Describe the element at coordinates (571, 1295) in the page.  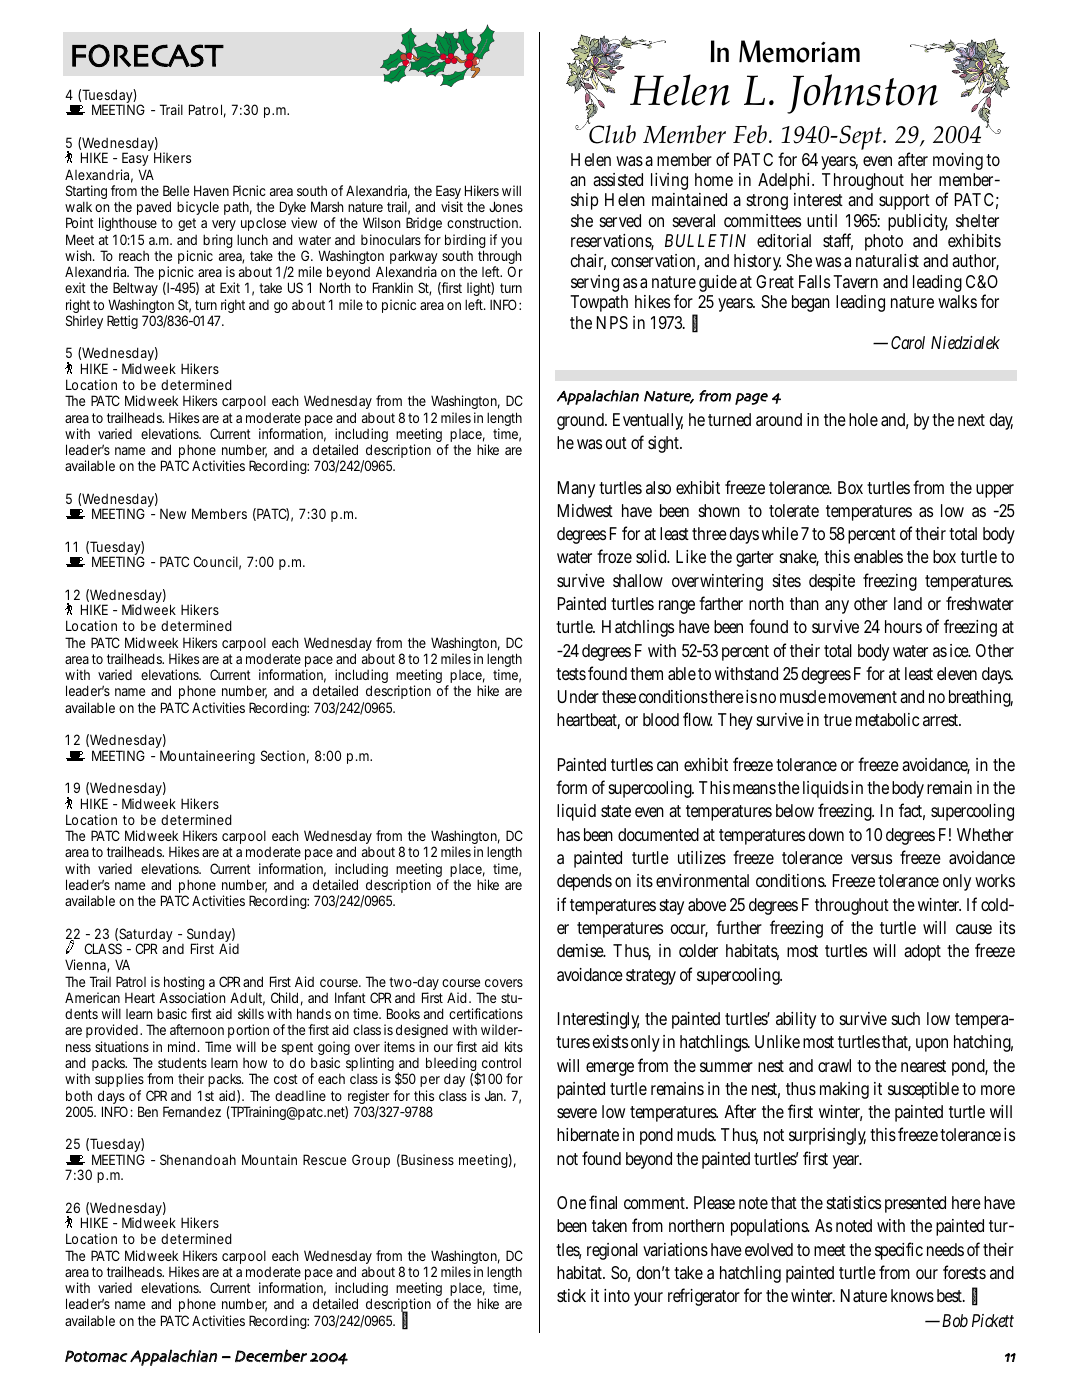
I see `stick` at that location.
